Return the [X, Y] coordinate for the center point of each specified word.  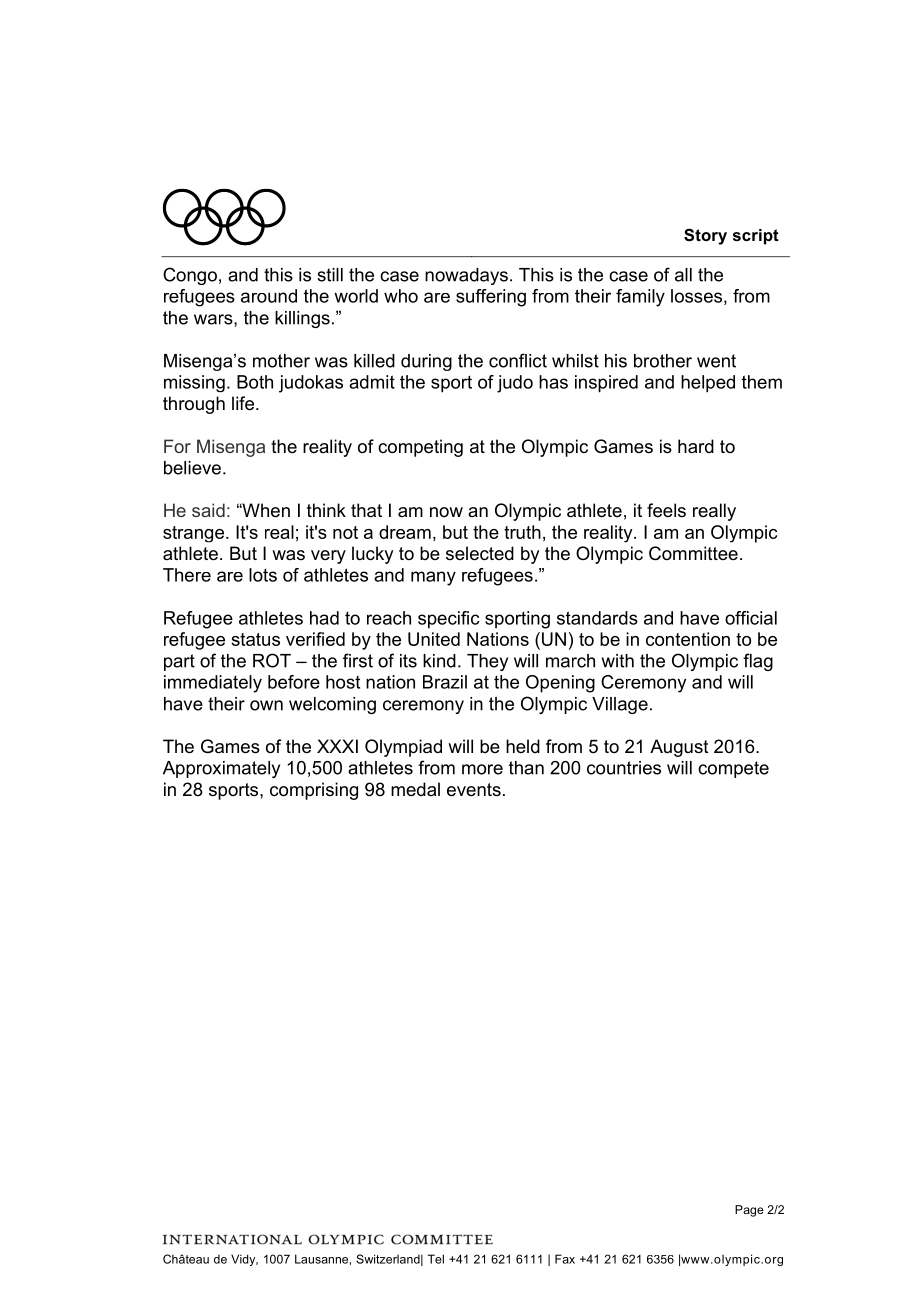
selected [480, 553]
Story [705, 236]
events [474, 790]
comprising [314, 791]
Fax [565, 1259]
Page [749, 1211]
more [482, 769]
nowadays [466, 276]
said [208, 510]
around [269, 296]
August [679, 748]
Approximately [221, 769]
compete [733, 769]
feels [666, 510]
